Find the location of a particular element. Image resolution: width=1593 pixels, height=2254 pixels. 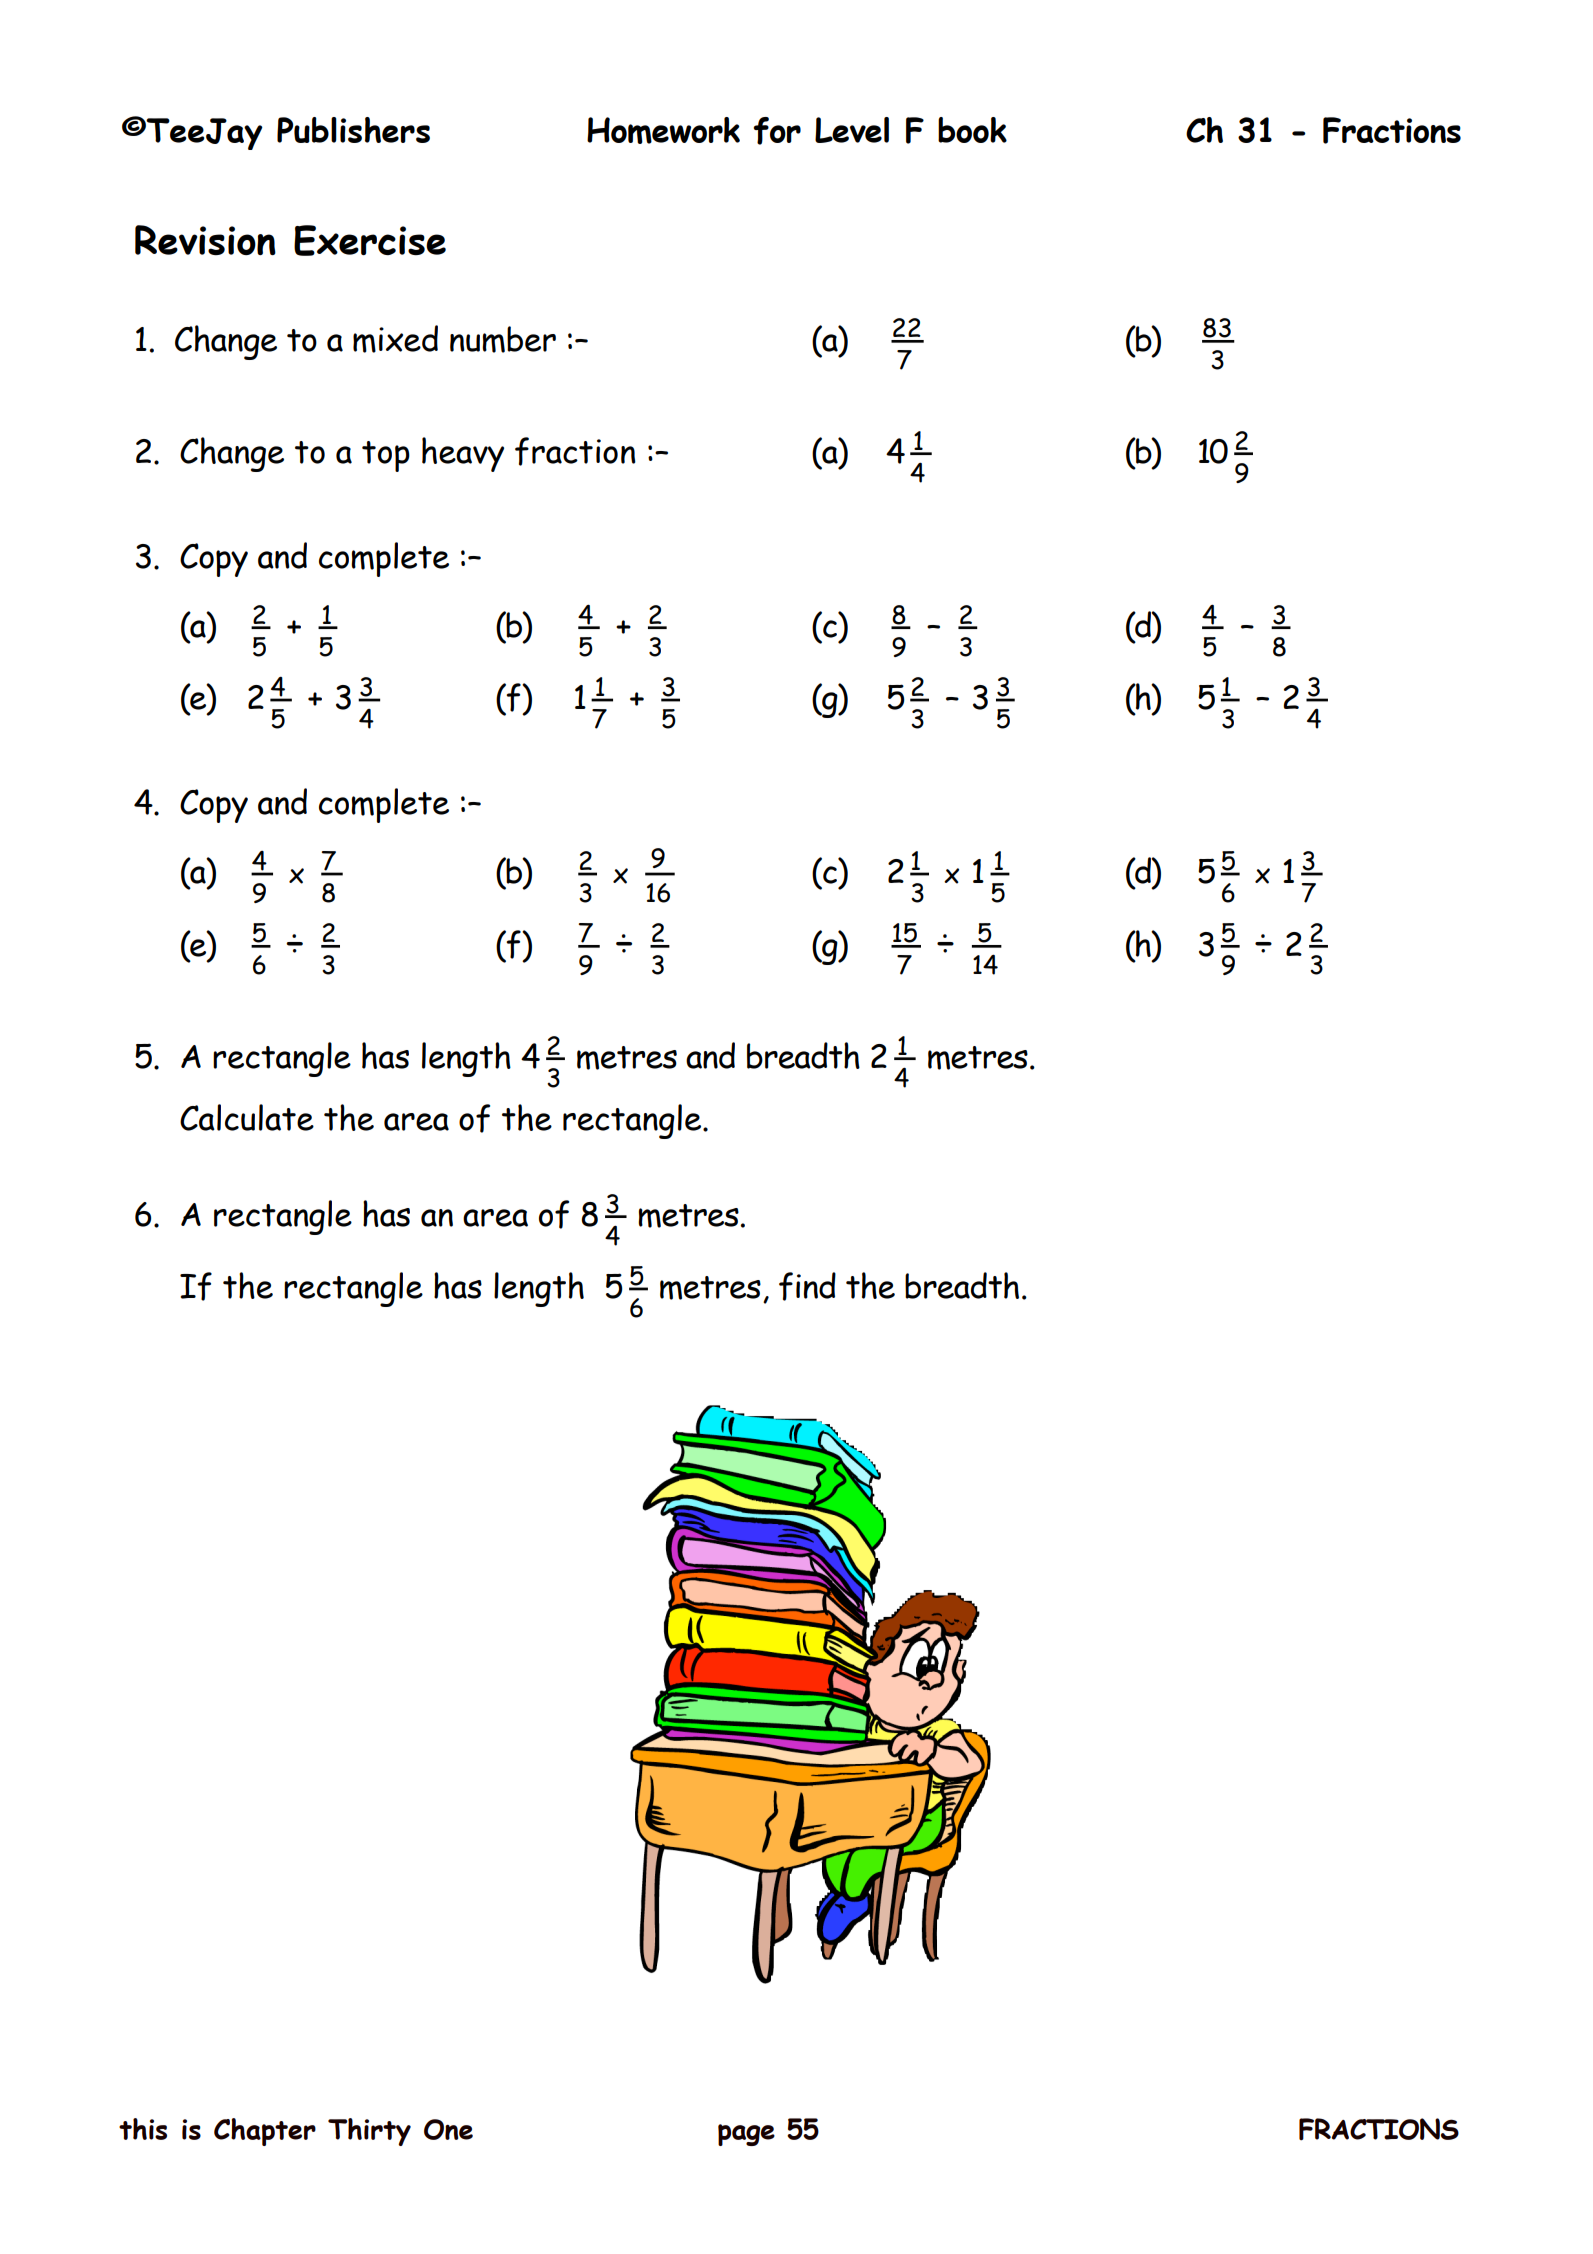

Level is located at coordinates (852, 130).
